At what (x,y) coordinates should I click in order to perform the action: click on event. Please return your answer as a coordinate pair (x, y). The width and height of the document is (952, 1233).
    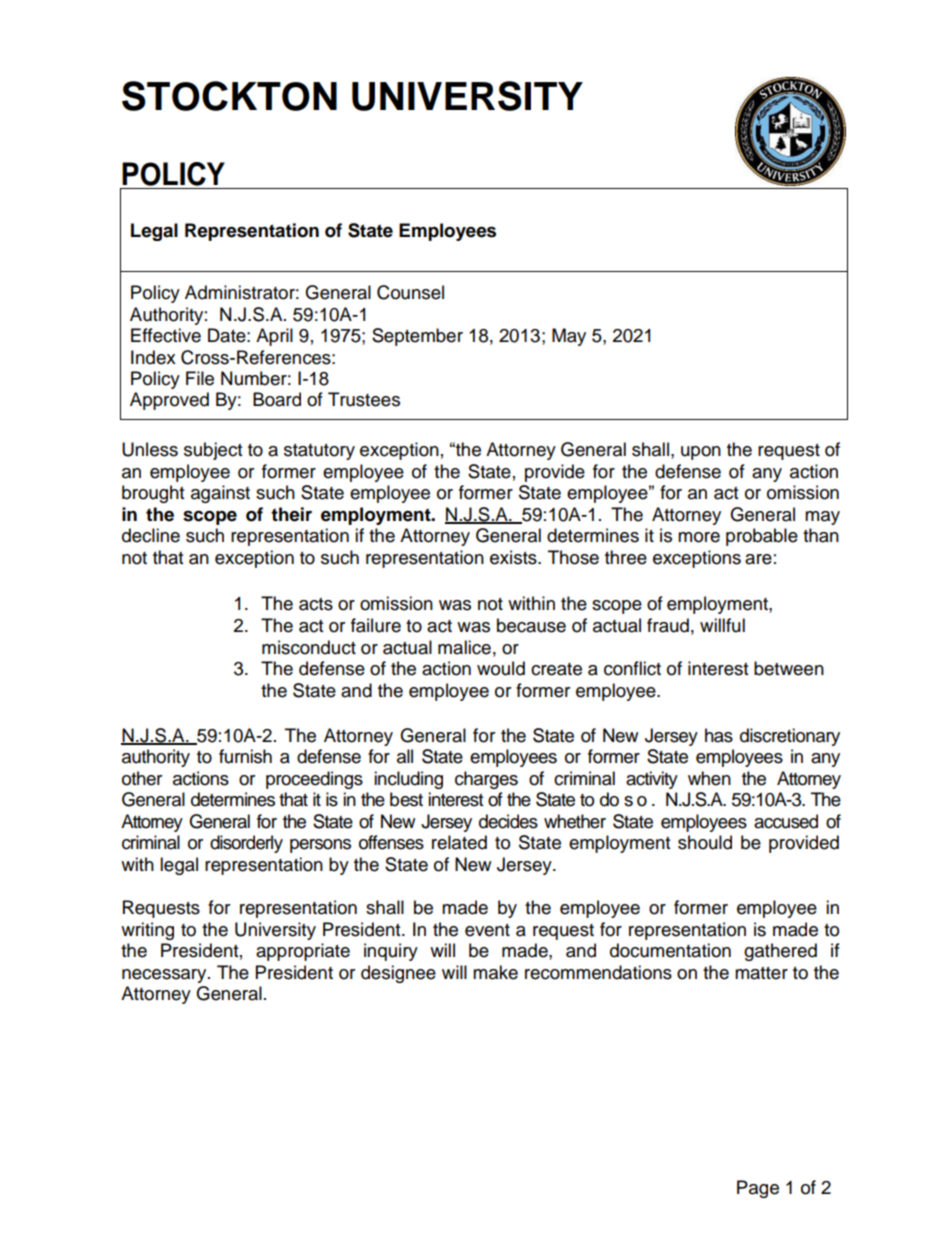
    Looking at the image, I should click on (487, 930).
